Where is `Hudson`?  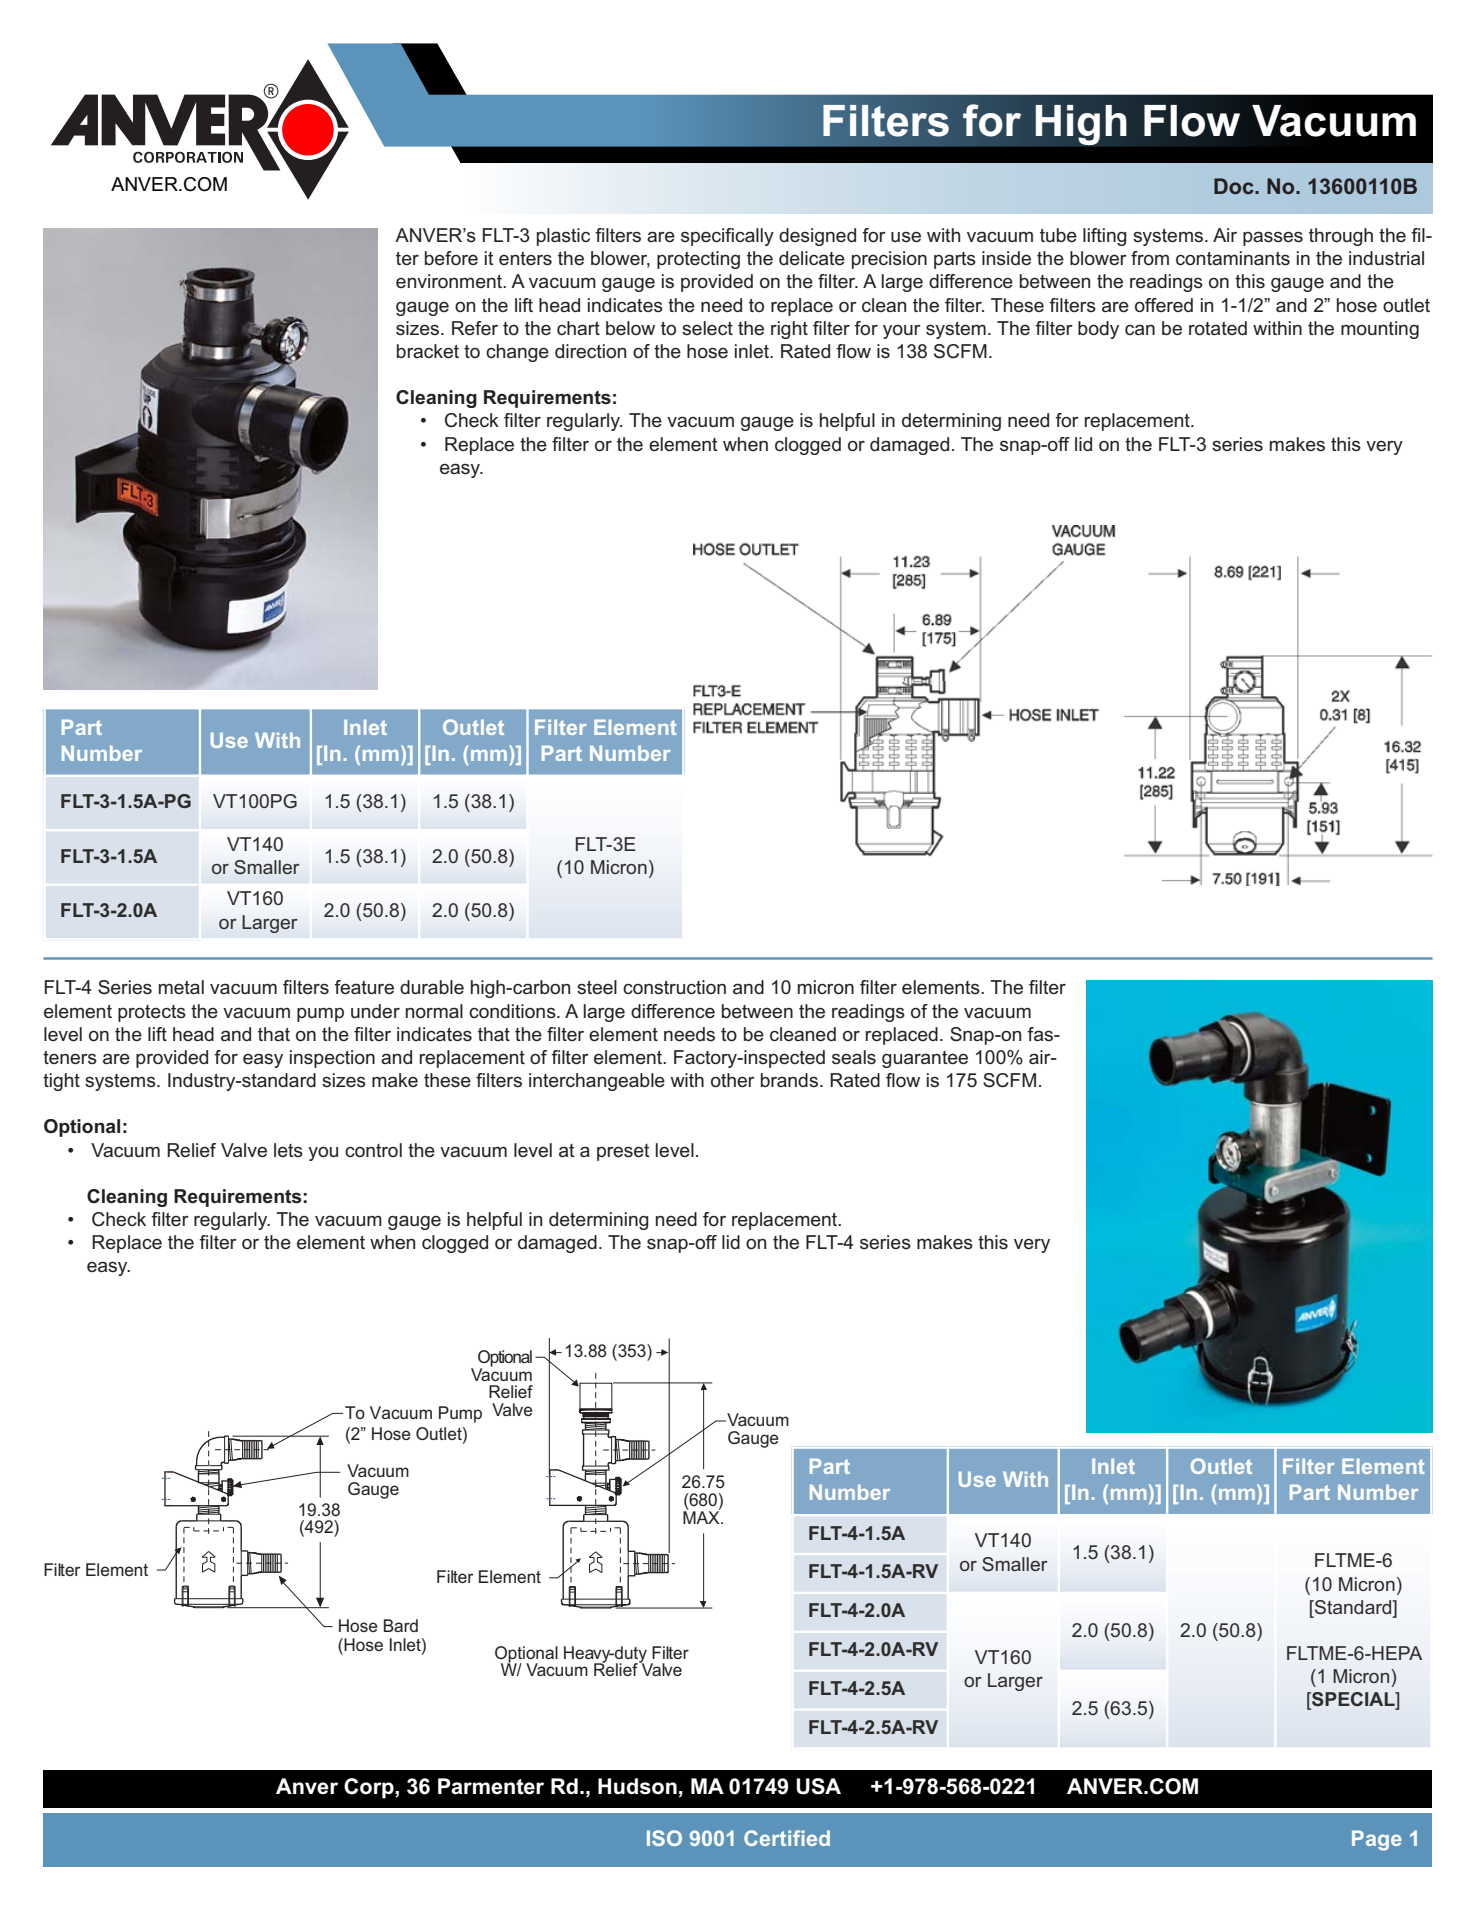
Hudson is located at coordinates (637, 1786).
